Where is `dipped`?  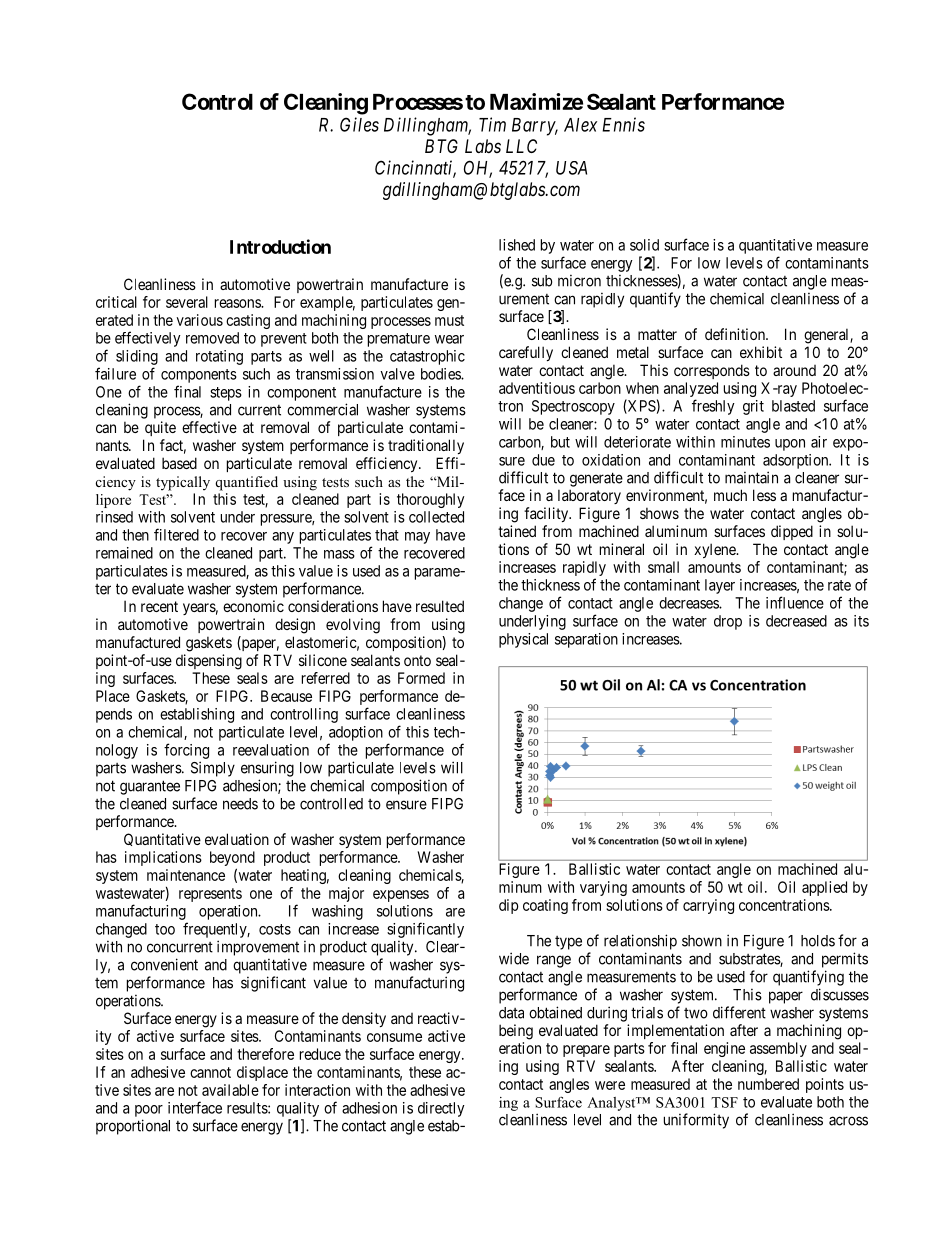
dipped is located at coordinates (792, 532).
